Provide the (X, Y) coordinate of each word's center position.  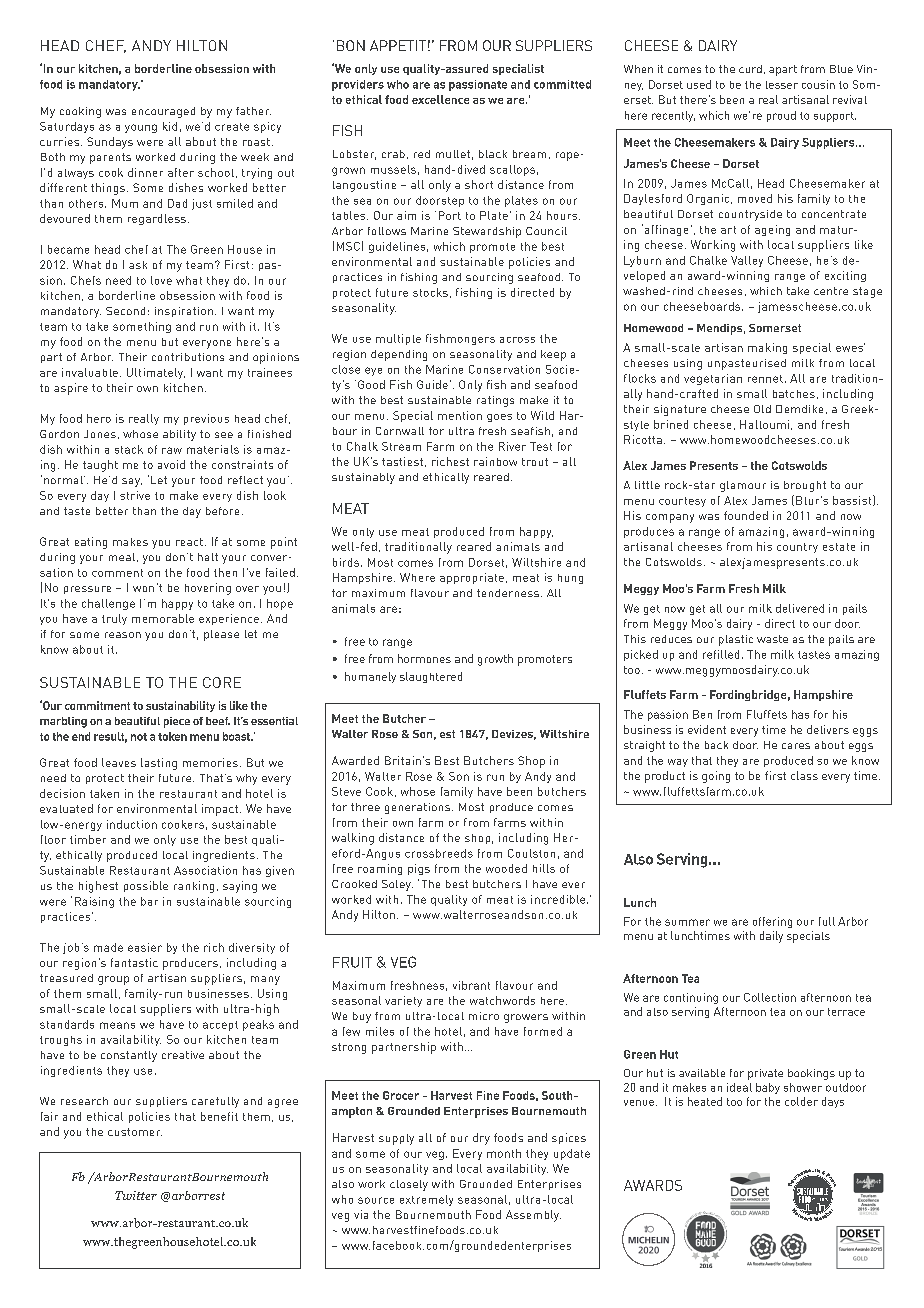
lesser (782, 85)
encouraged (163, 112)
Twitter (136, 1195)
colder (801, 1101)
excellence (440, 99)
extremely (426, 1200)
